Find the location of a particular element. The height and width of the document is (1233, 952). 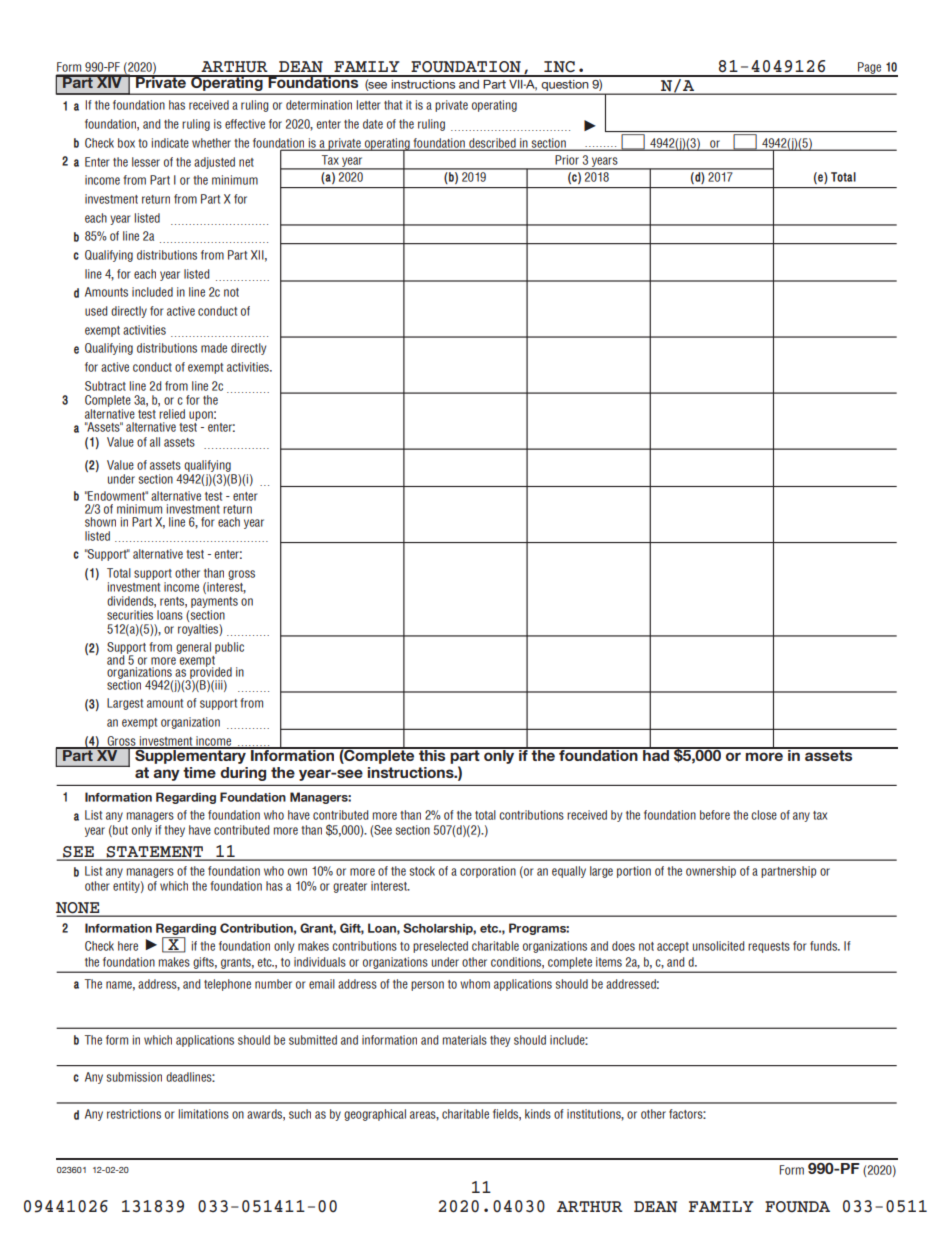

payments is located at coordinates (214, 602).
